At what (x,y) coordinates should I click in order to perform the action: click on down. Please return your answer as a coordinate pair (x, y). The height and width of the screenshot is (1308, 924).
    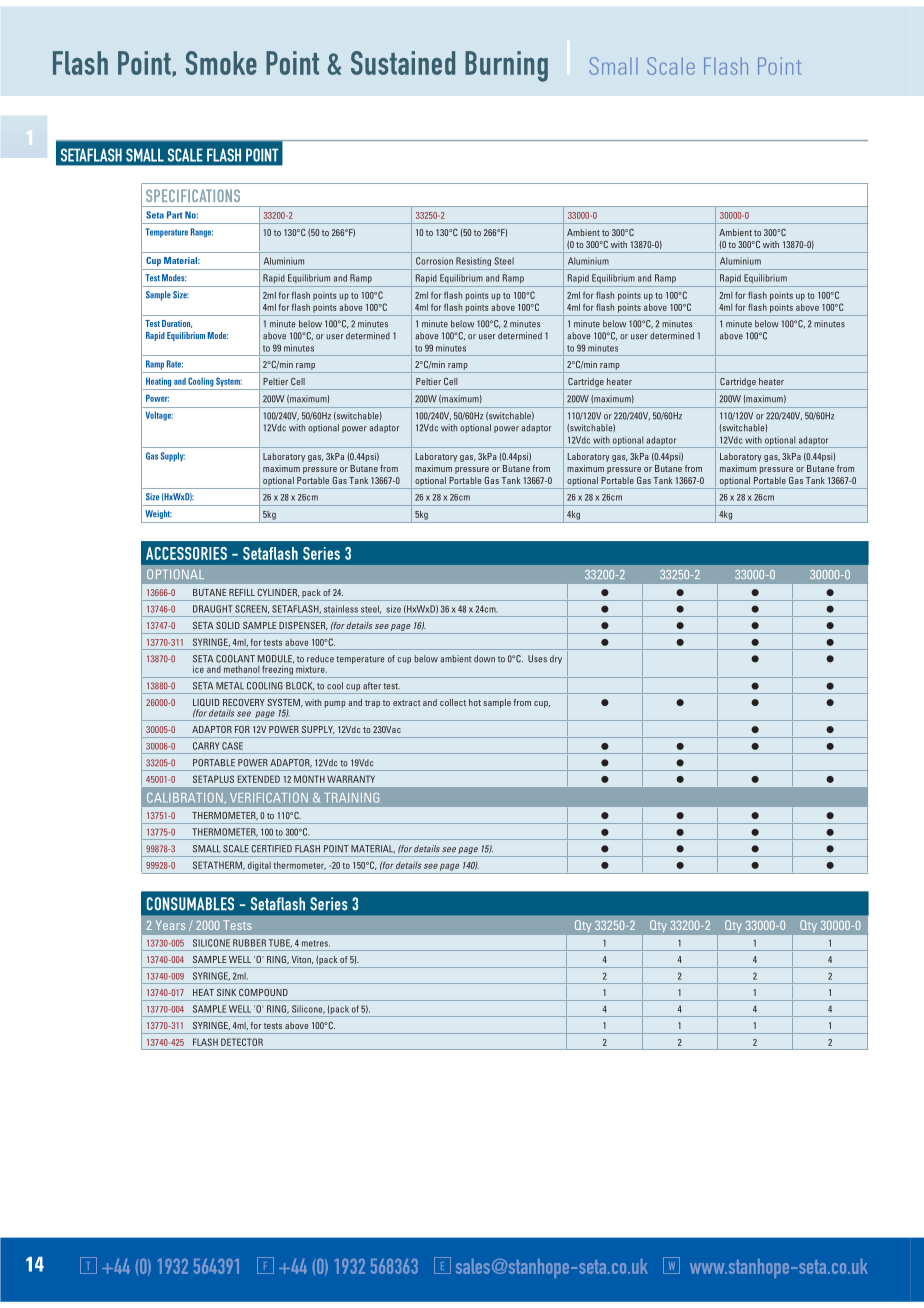
    Looking at the image, I should click on (484, 659).
